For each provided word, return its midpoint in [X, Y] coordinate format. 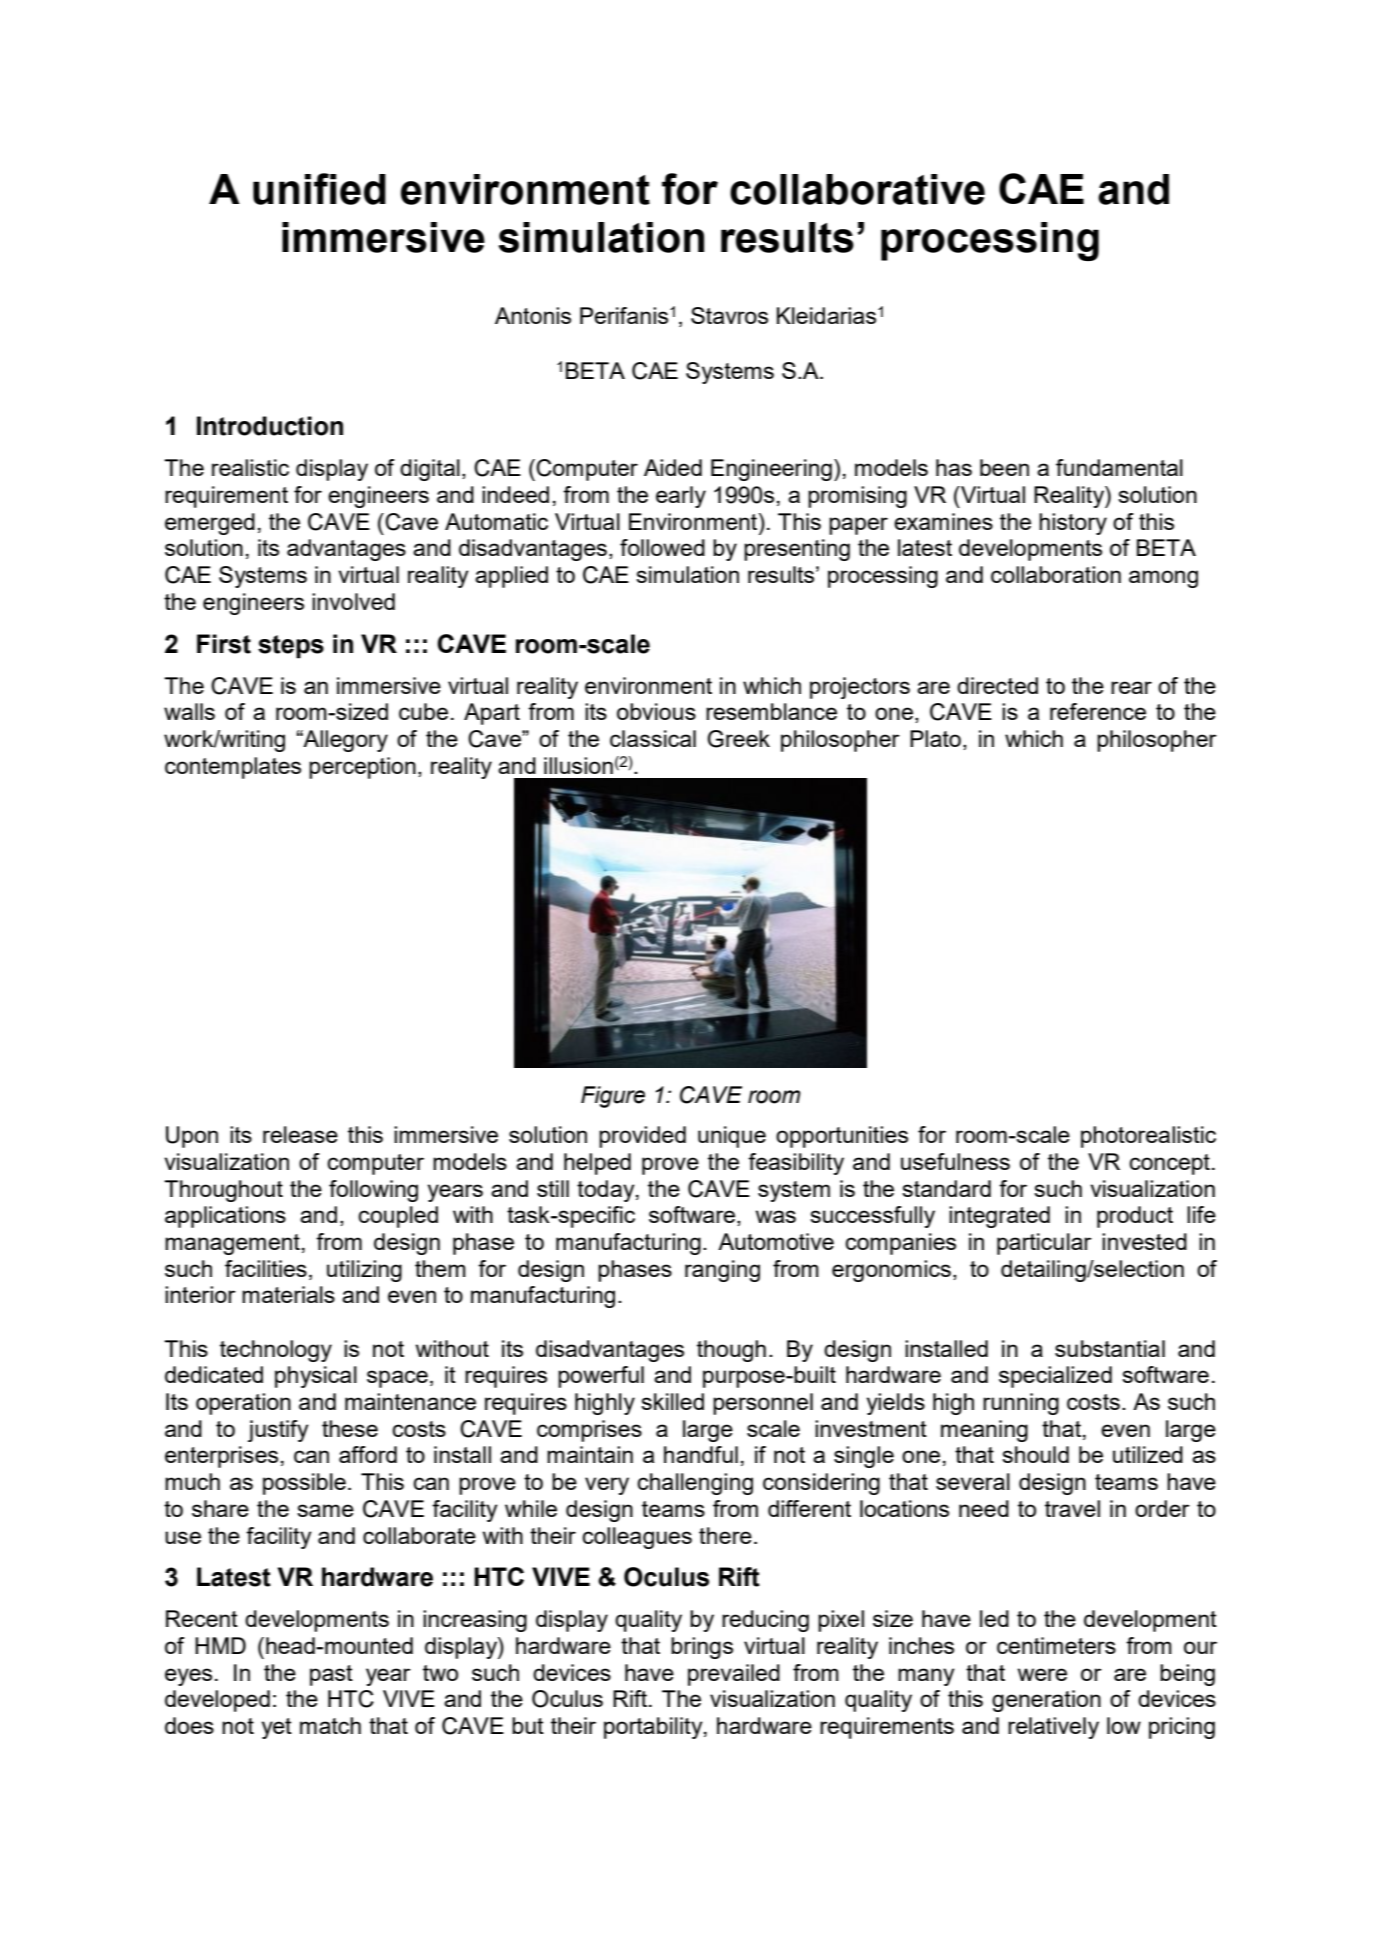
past [331, 1675]
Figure [613, 1097]
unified [319, 189]
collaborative [857, 189]
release [300, 1134]
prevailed [734, 1675]
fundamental [1119, 467]
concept [1169, 1164]
